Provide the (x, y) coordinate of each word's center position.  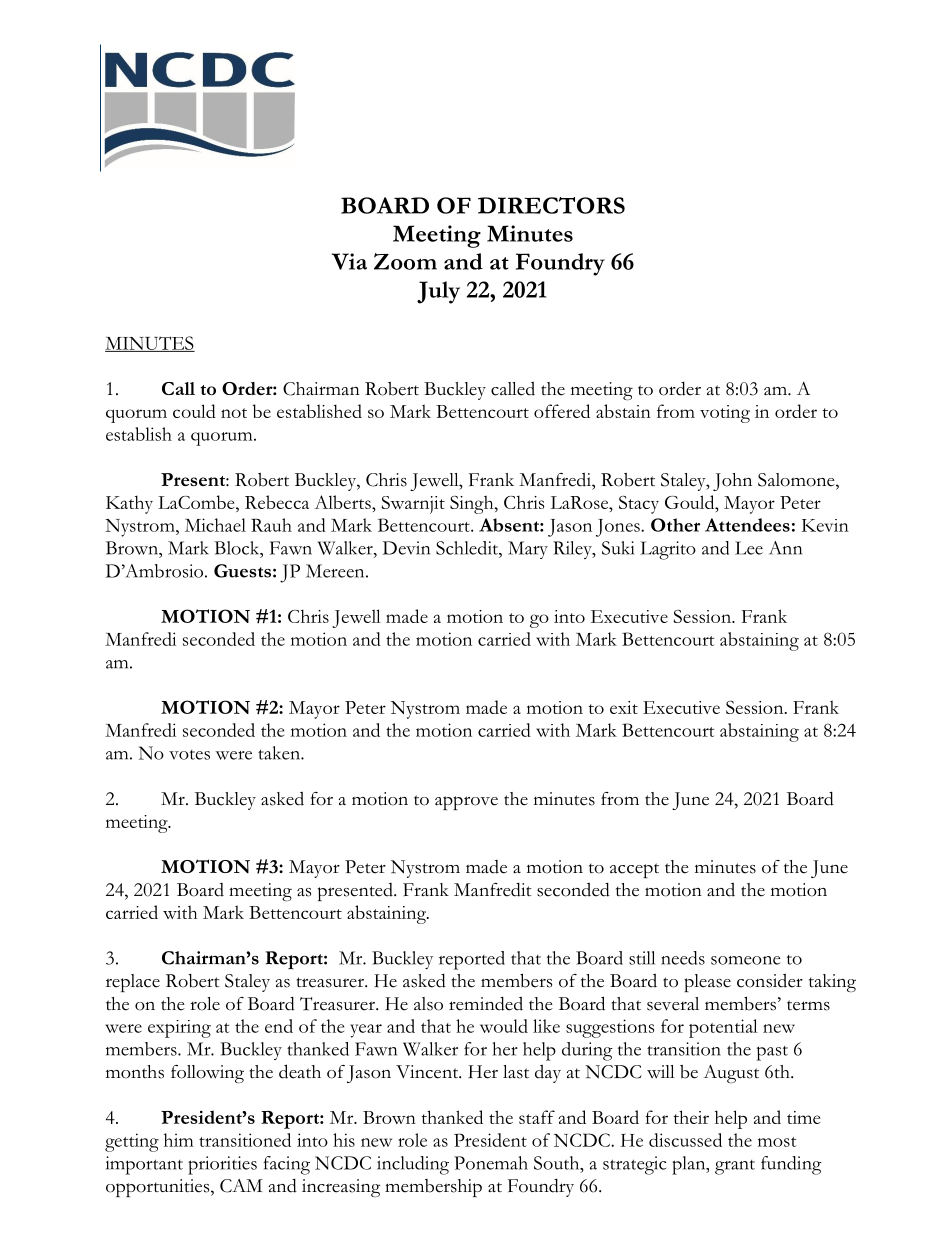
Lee (749, 548)
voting (725, 414)
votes (189, 755)
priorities (222, 1165)
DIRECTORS (551, 205)
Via (349, 261)
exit (624, 707)
